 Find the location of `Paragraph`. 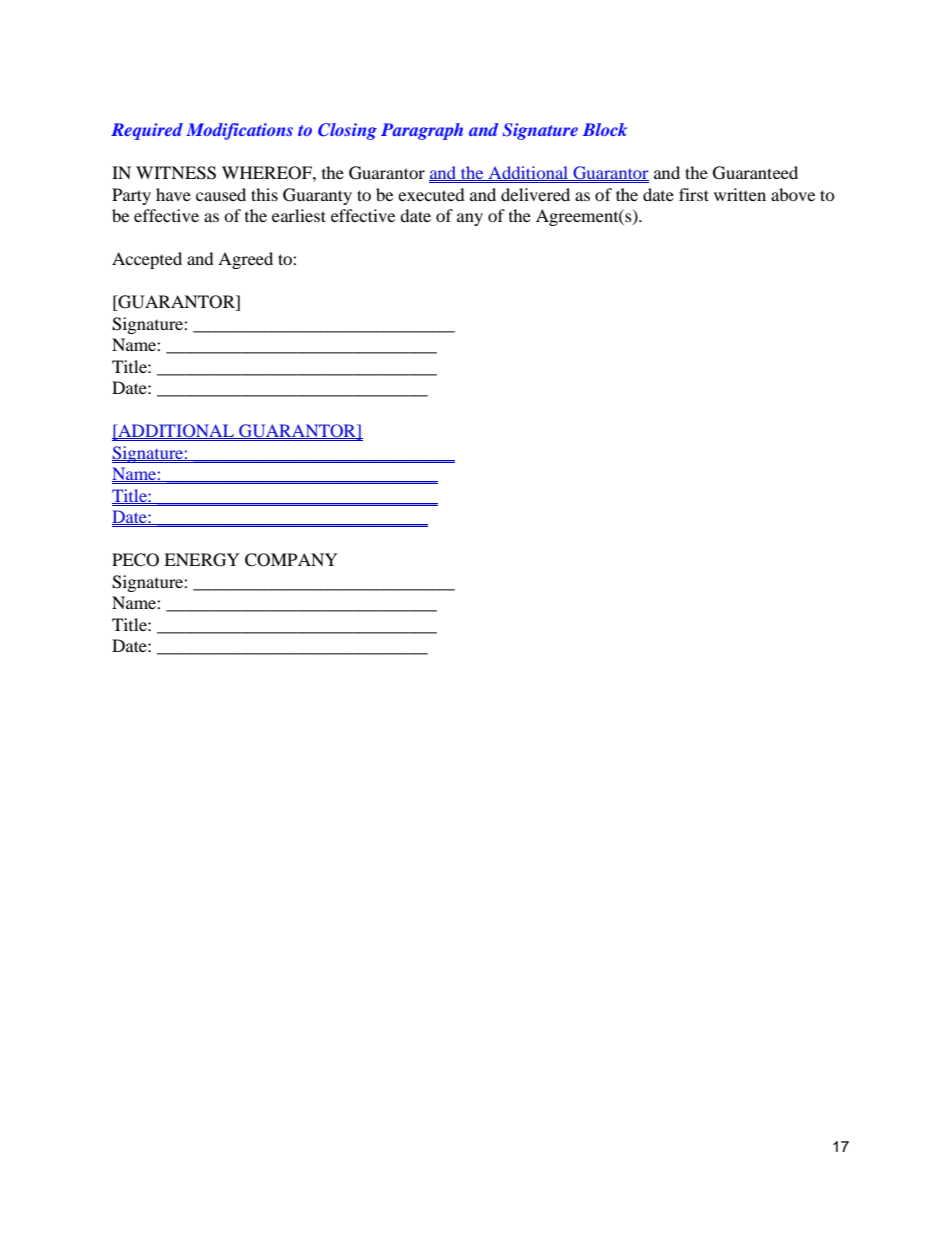

Paragraph is located at coordinates (422, 131).
